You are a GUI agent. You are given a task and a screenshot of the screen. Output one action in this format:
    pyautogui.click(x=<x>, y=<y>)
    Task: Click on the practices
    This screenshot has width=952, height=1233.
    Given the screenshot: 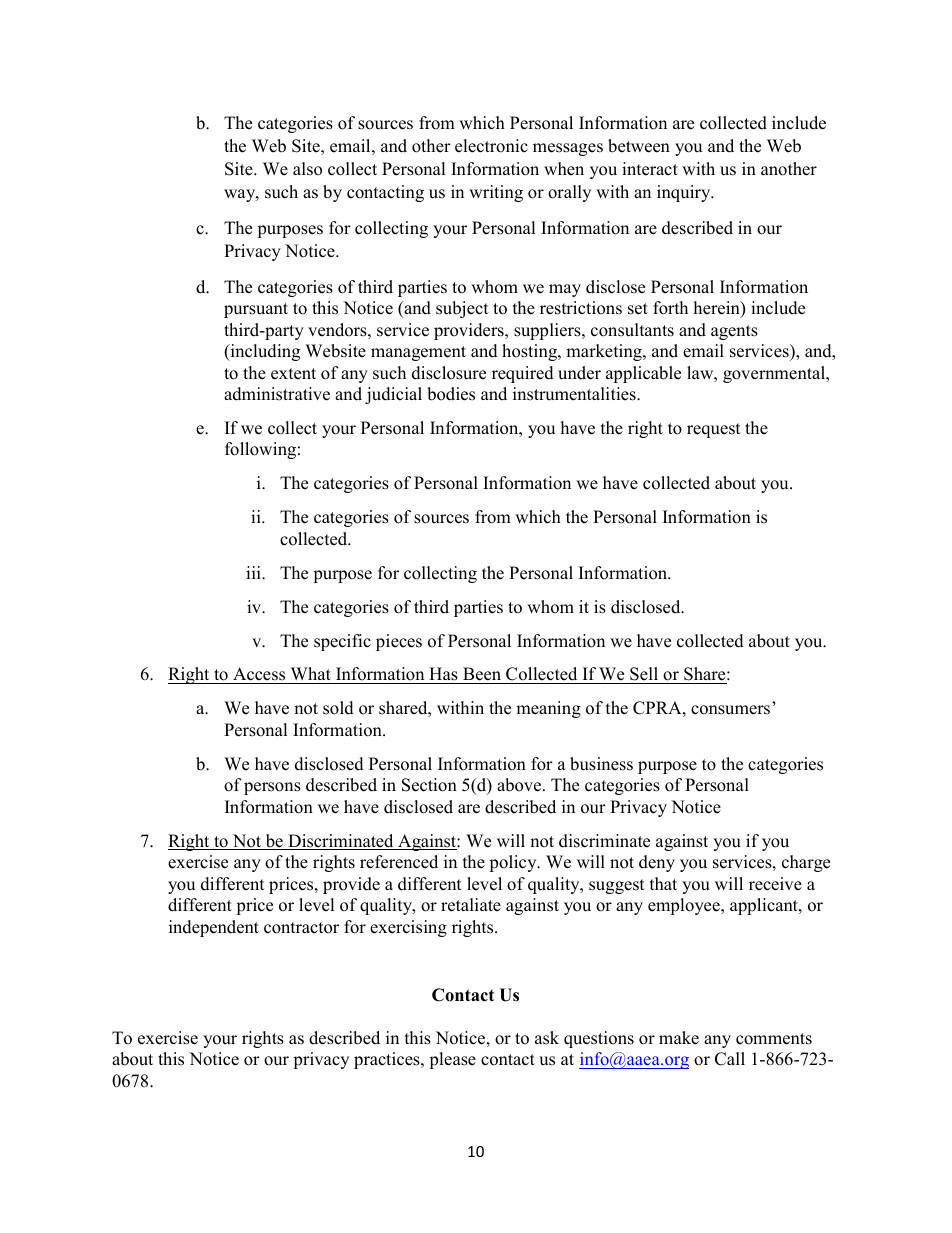 What is the action you would take?
    pyautogui.click(x=388, y=1060)
